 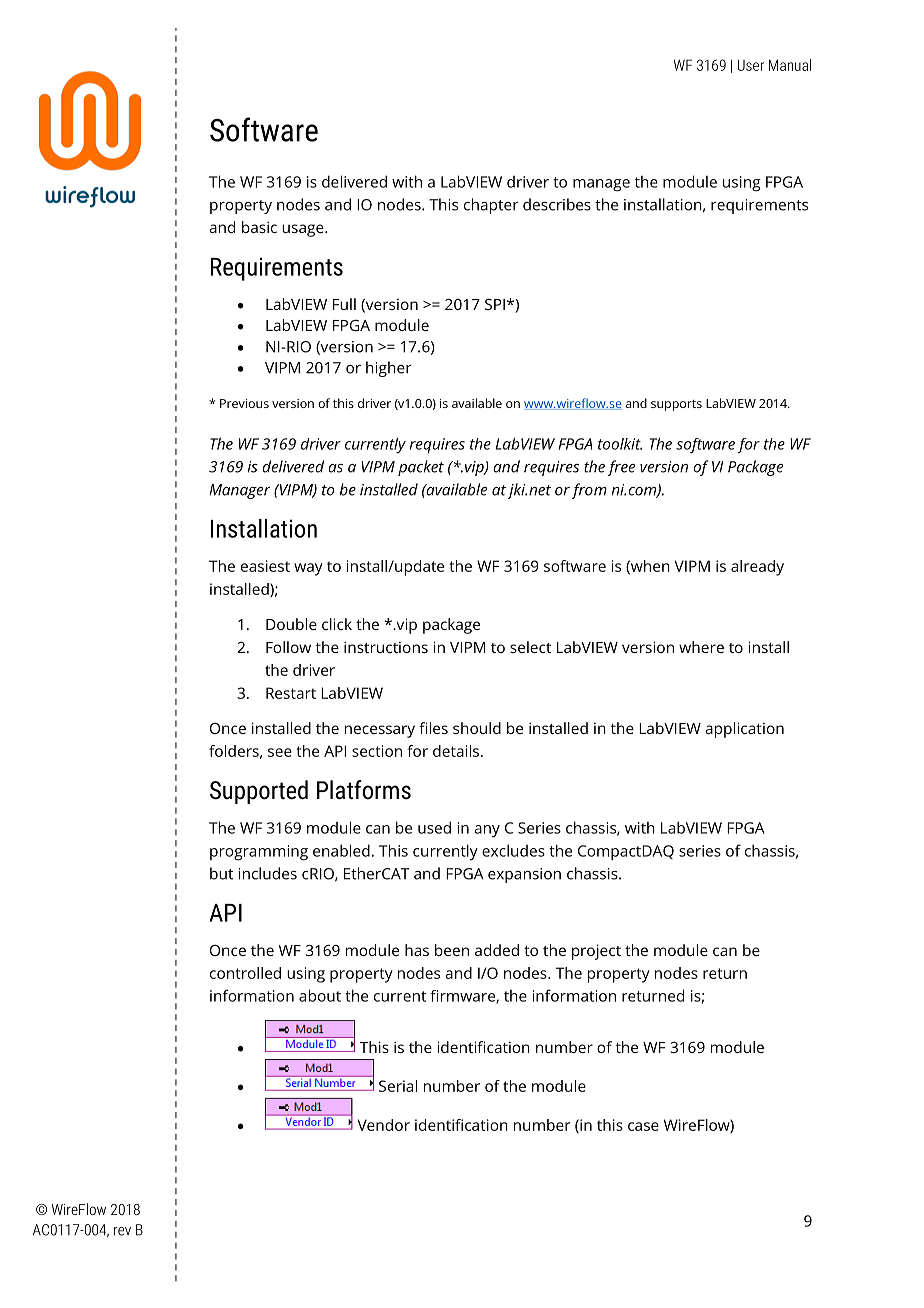 I want to click on Vendor, so click(x=383, y=1125).
